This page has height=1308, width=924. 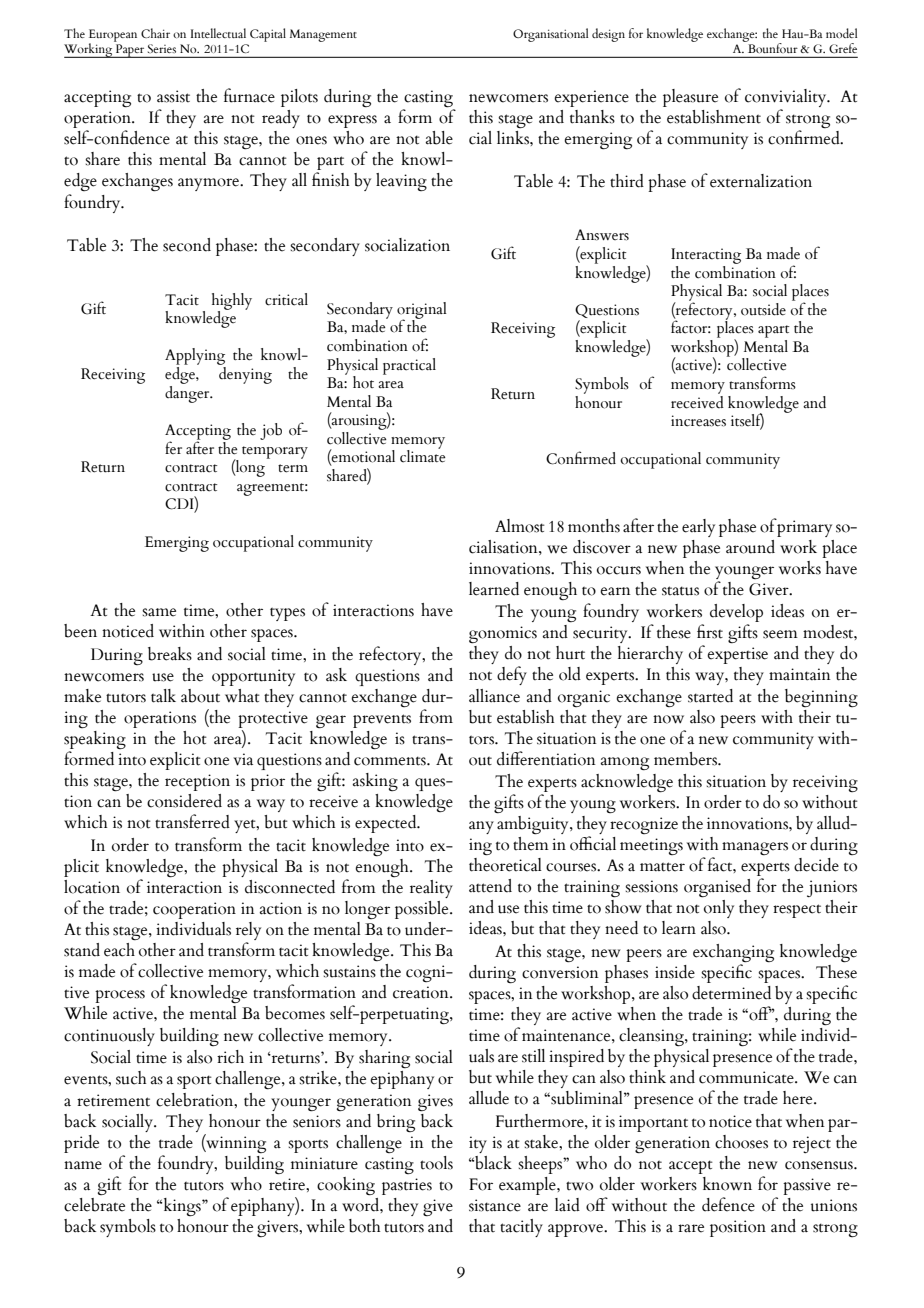 What do you see at coordinates (94, 1205) in the page?
I see `celebrate` at bounding box center [94, 1205].
